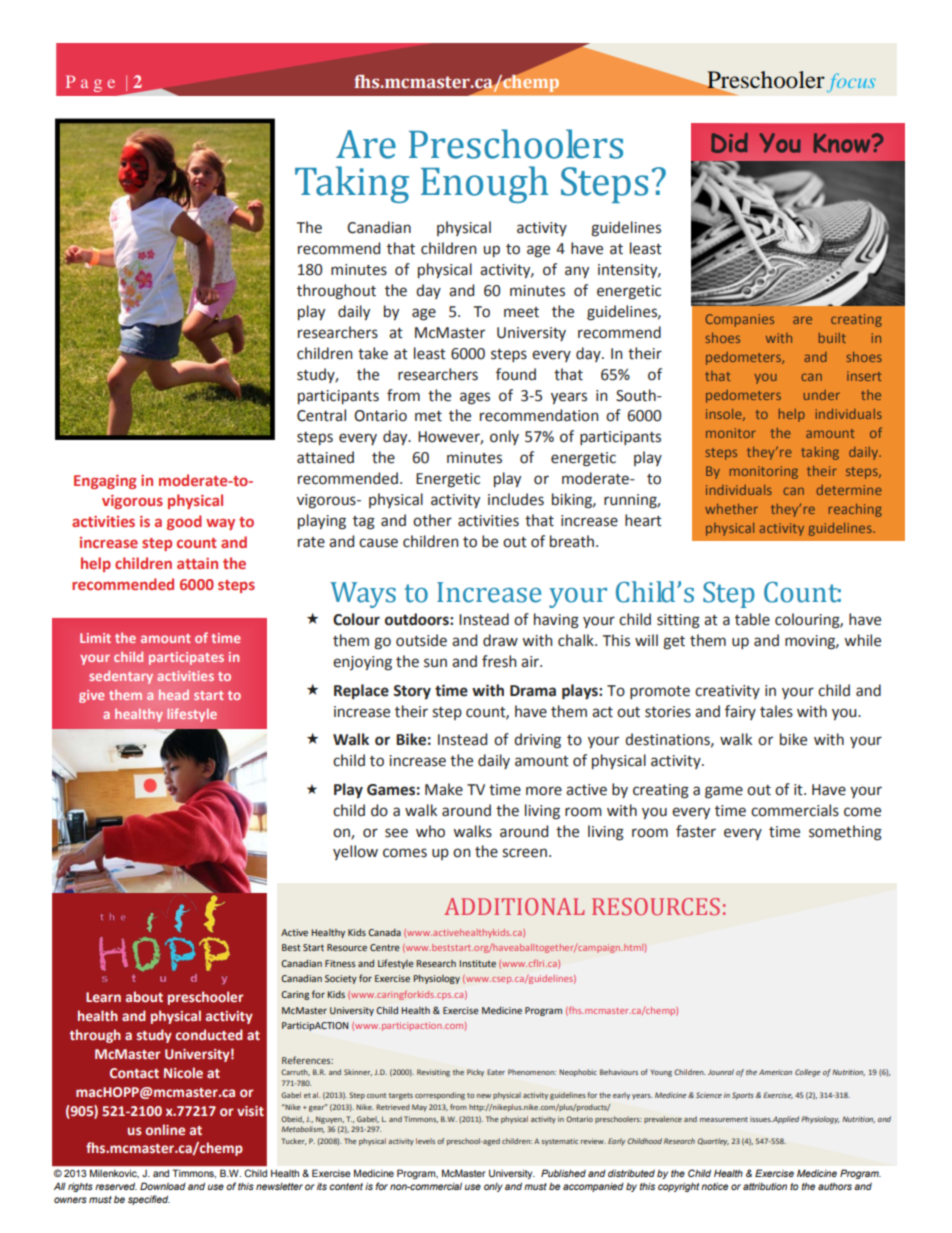 The height and width of the page is (1233, 952). What do you see at coordinates (478, 963) in the page?
I see `Institute` at bounding box center [478, 963].
